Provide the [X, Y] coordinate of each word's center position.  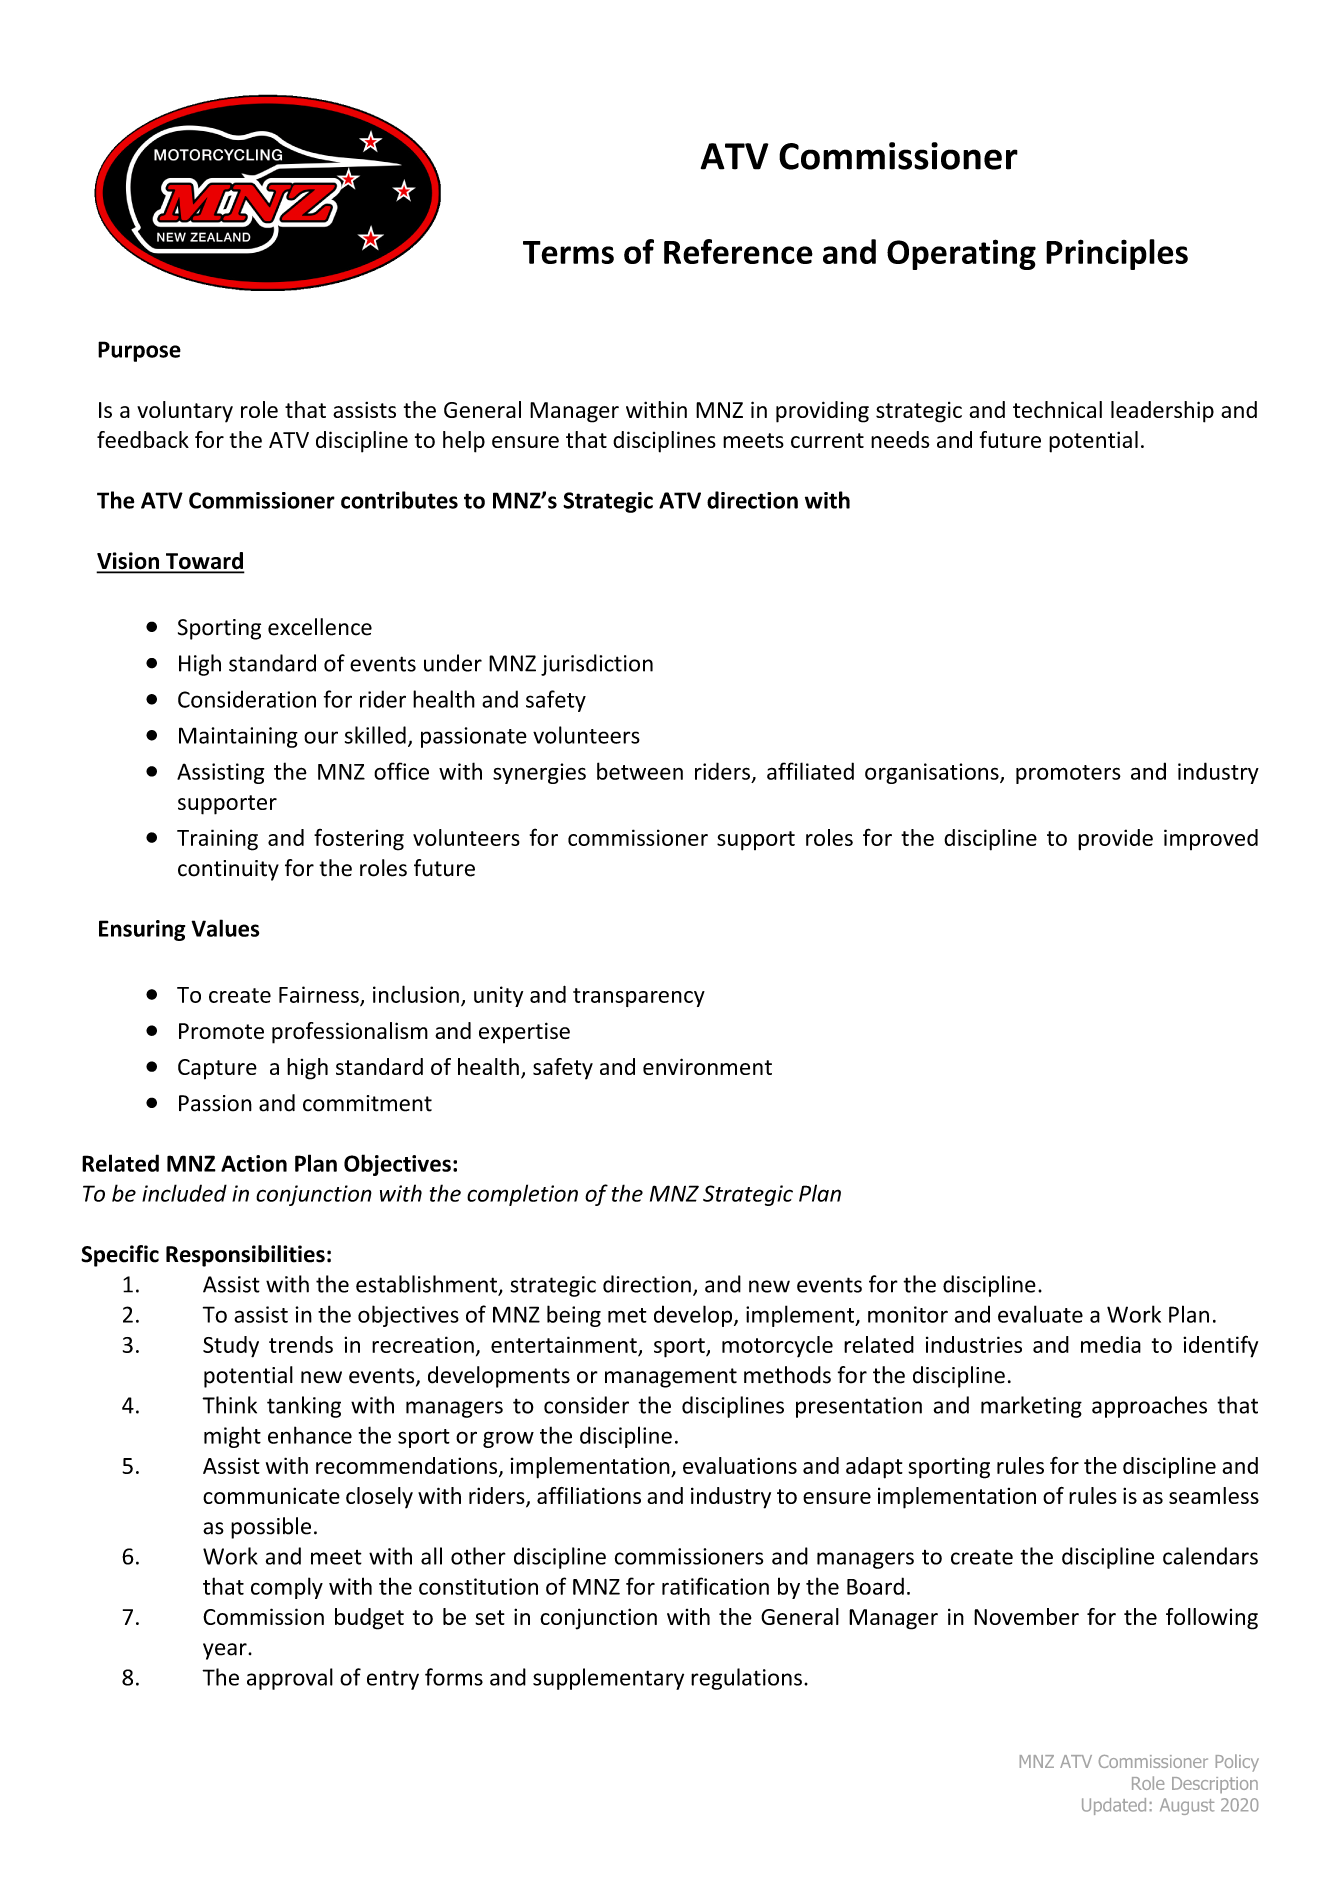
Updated [1114, 1806]
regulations [746, 1679]
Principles [1117, 254]
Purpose [139, 351]
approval [290, 1679]
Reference [738, 251]
